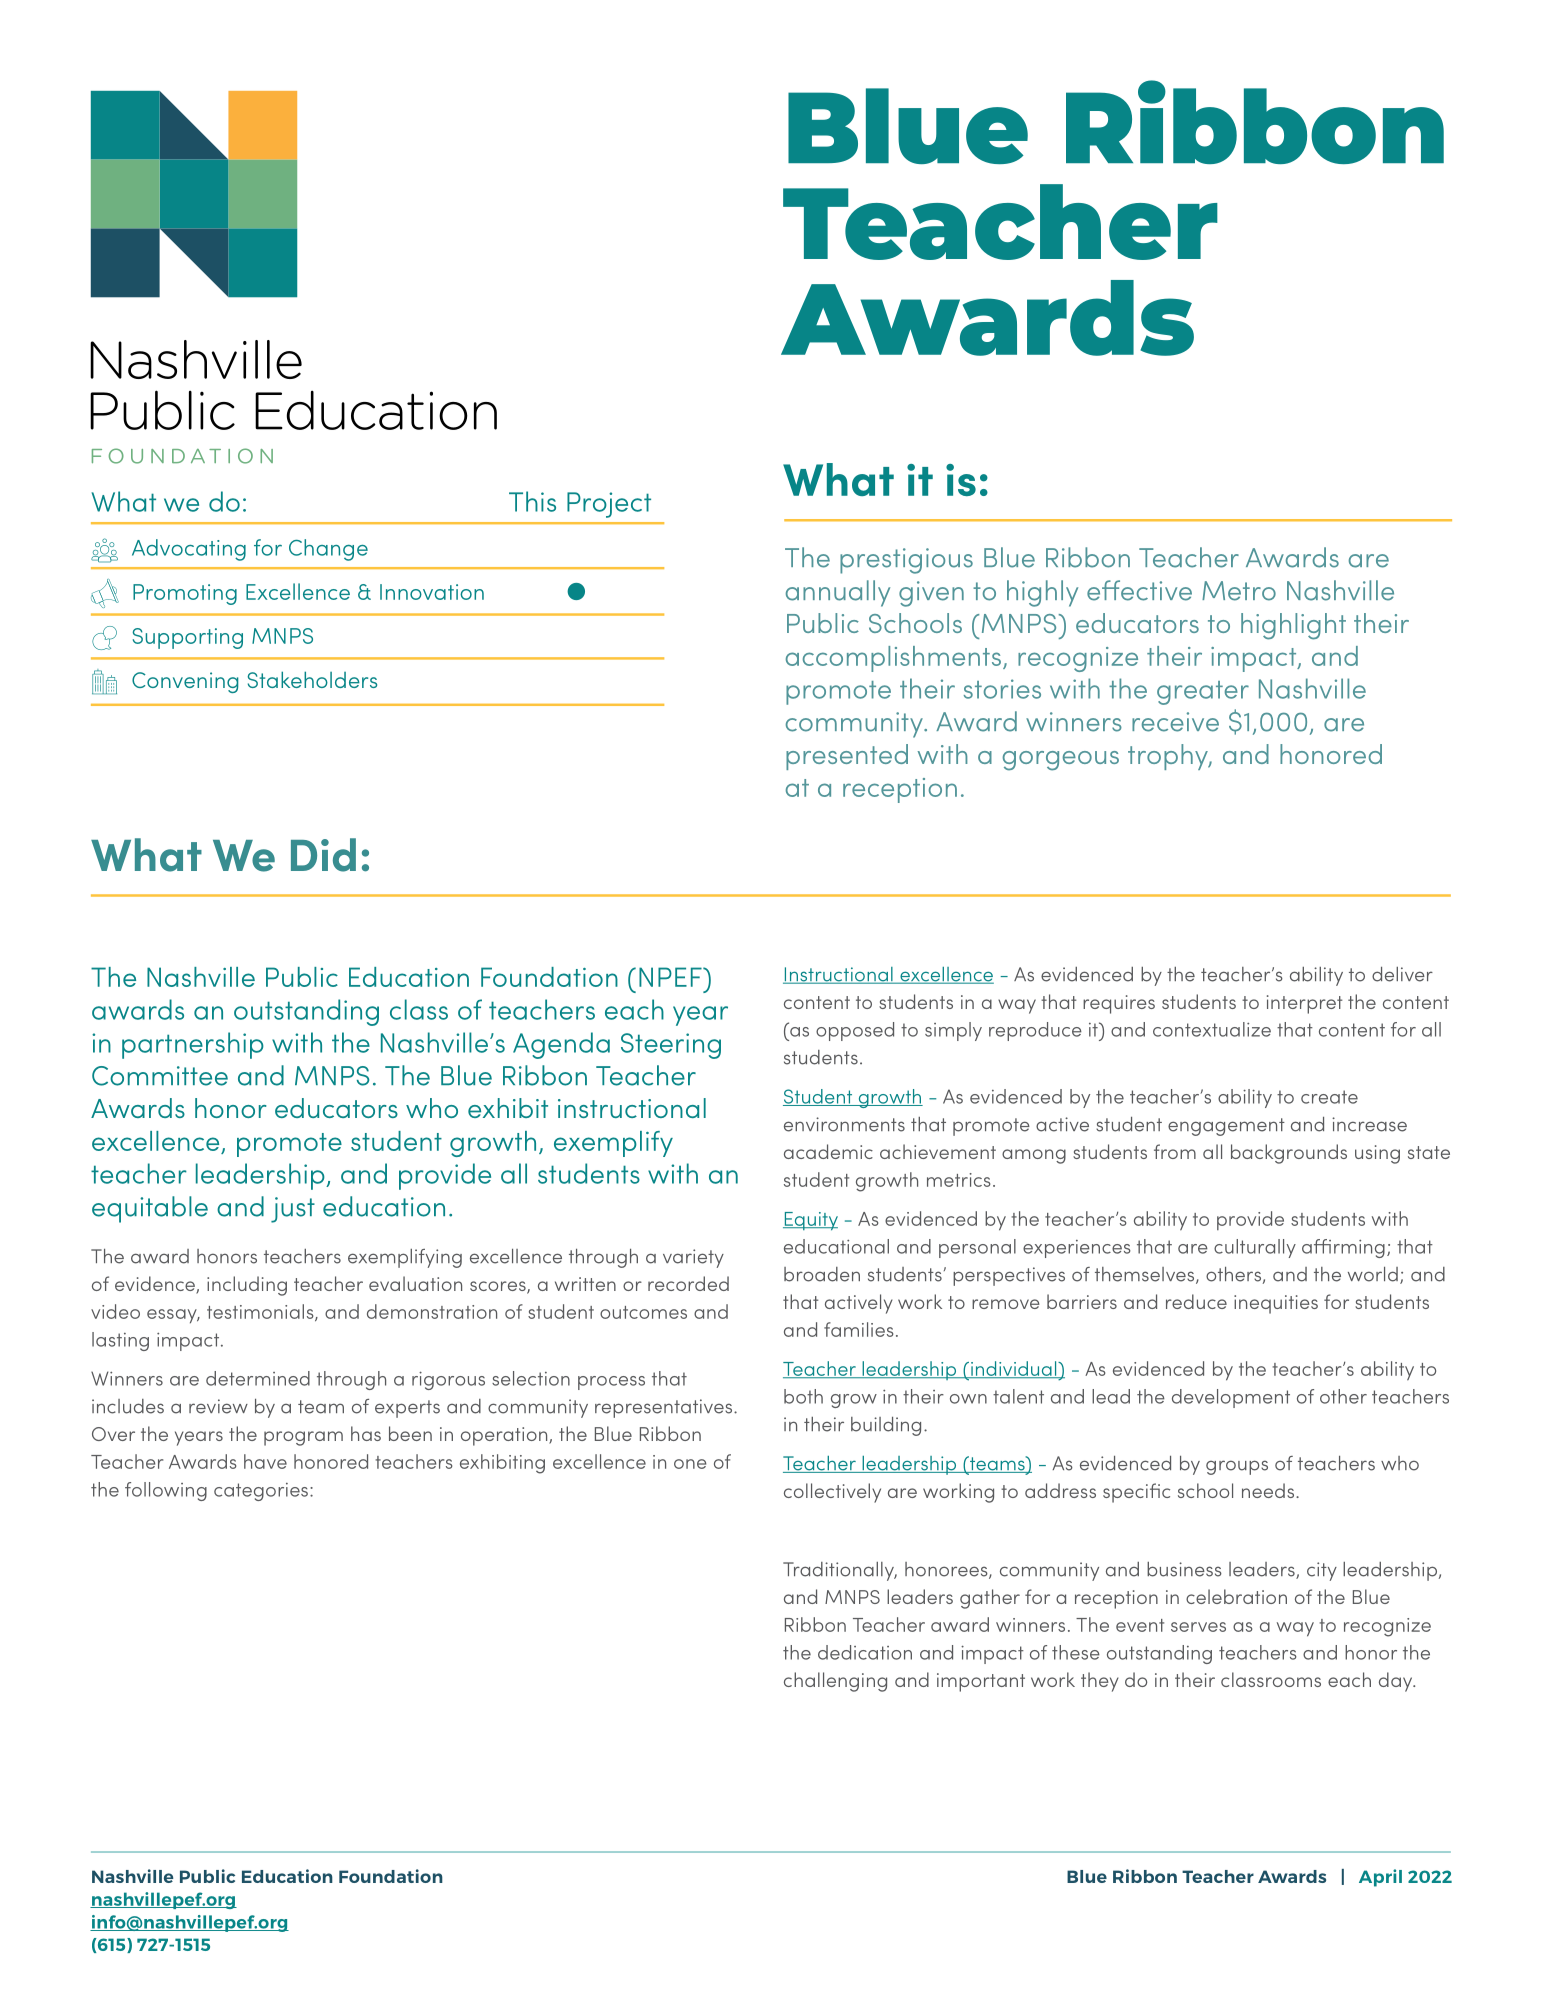 The width and height of the page is (1543, 1997). I want to click on just, so click(293, 1210).
